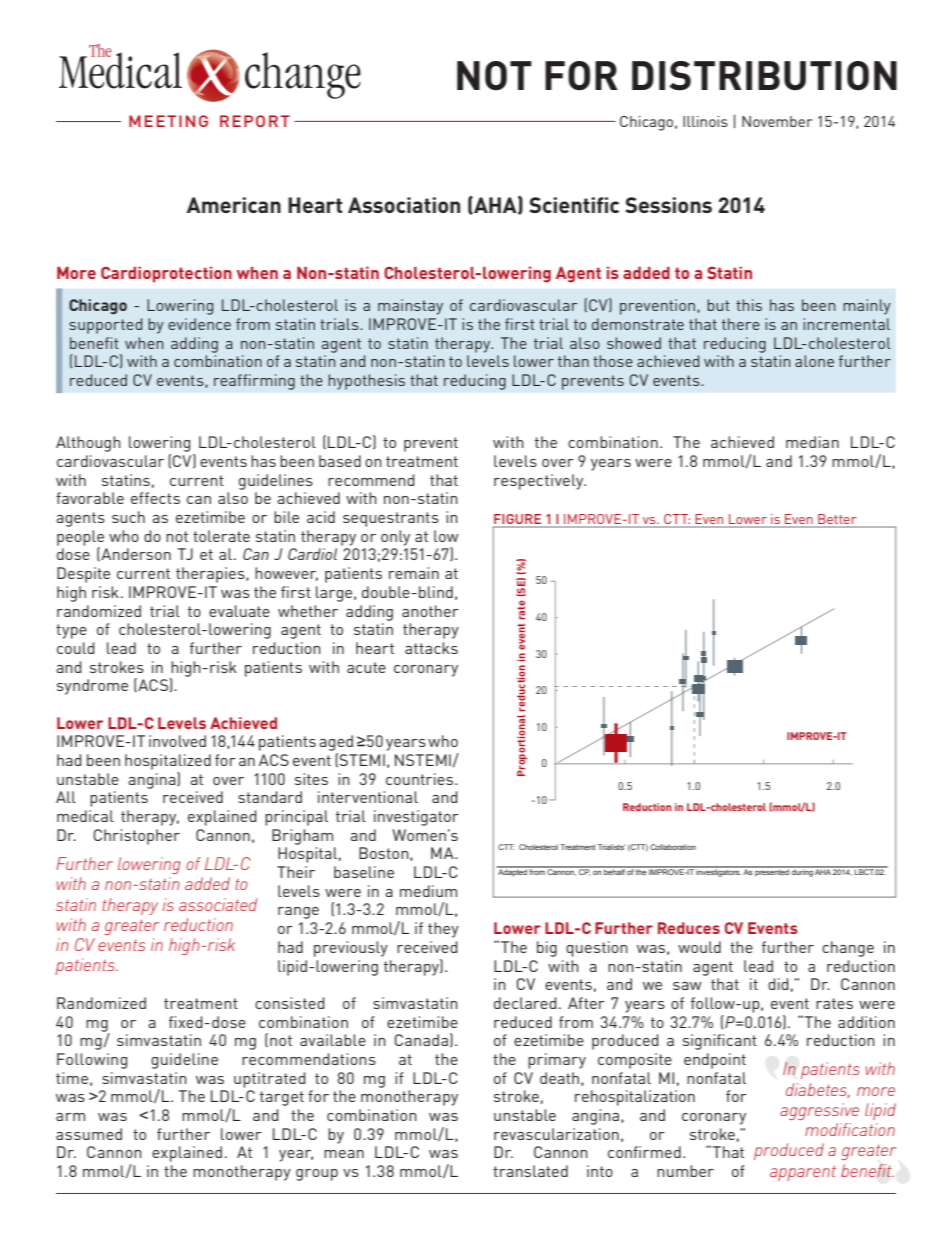 This document has width=952, height=1233. I want to click on they, so click(443, 930).
